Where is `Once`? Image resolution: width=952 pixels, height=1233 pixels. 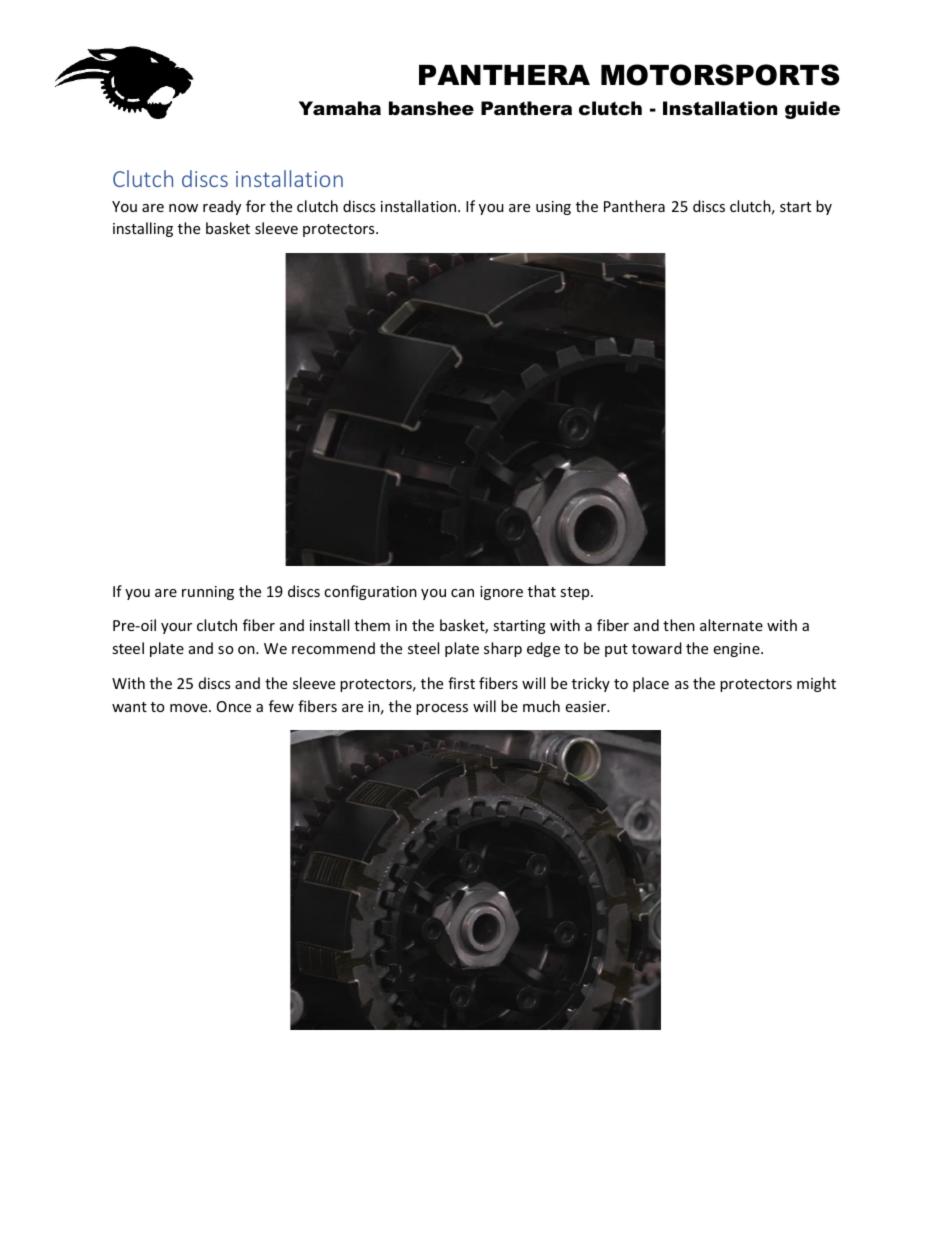
Once is located at coordinates (234, 706).
